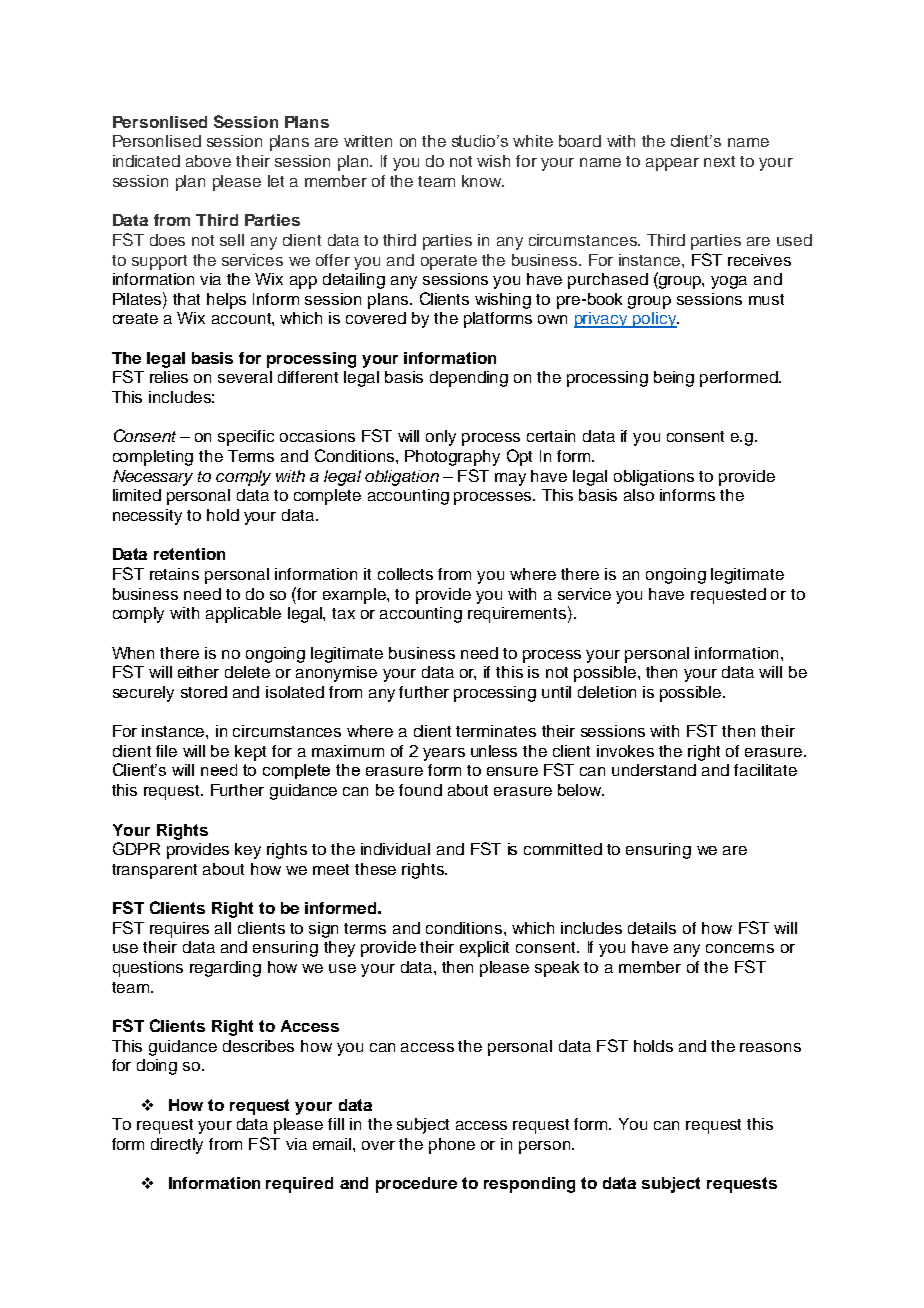 This page has height=1308, width=924. What do you see at coordinates (719, 161) in the page?
I see `next` at bounding box center [719, 161].
